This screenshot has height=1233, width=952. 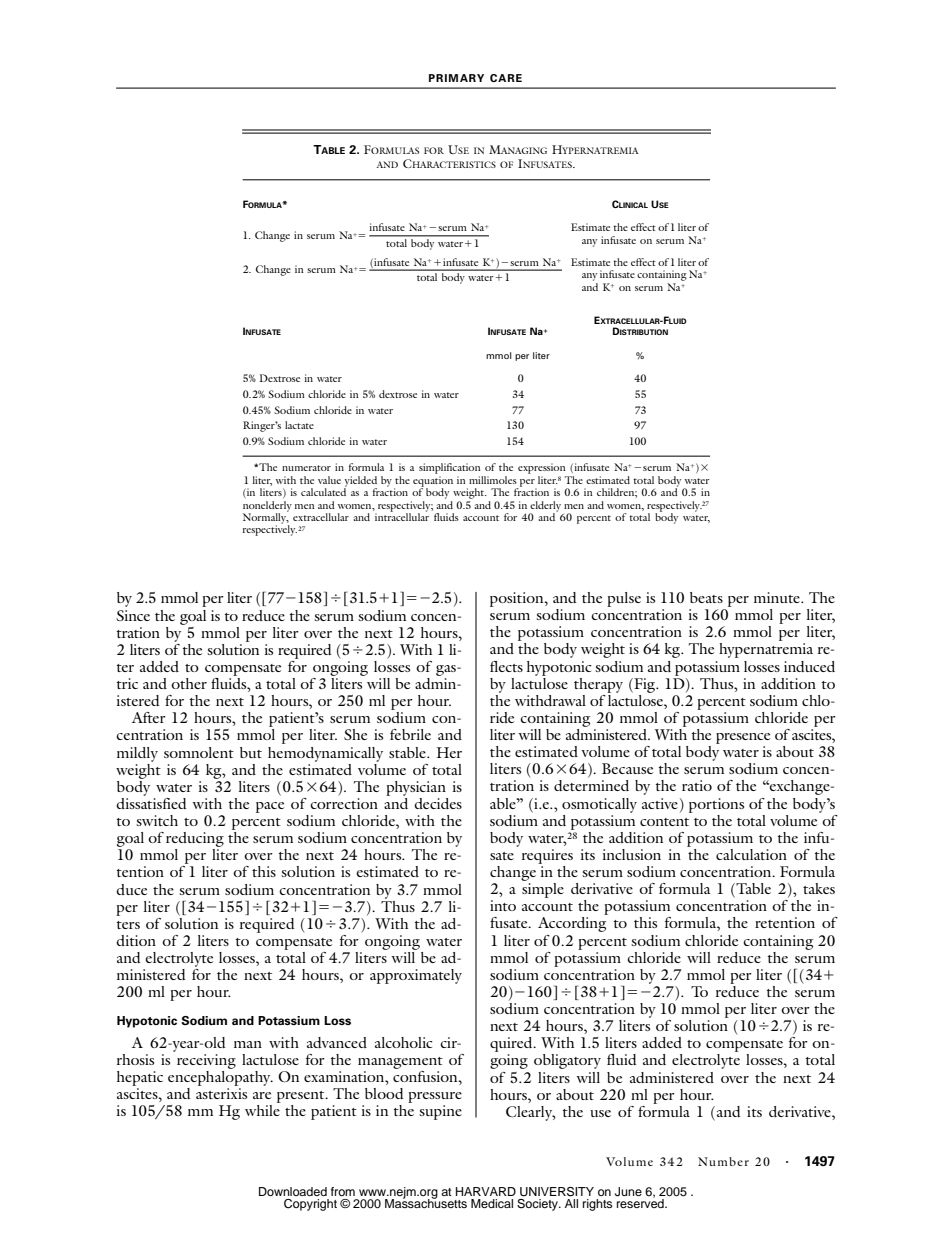 I want to click on reserved, so click(x=641, y=1202).
